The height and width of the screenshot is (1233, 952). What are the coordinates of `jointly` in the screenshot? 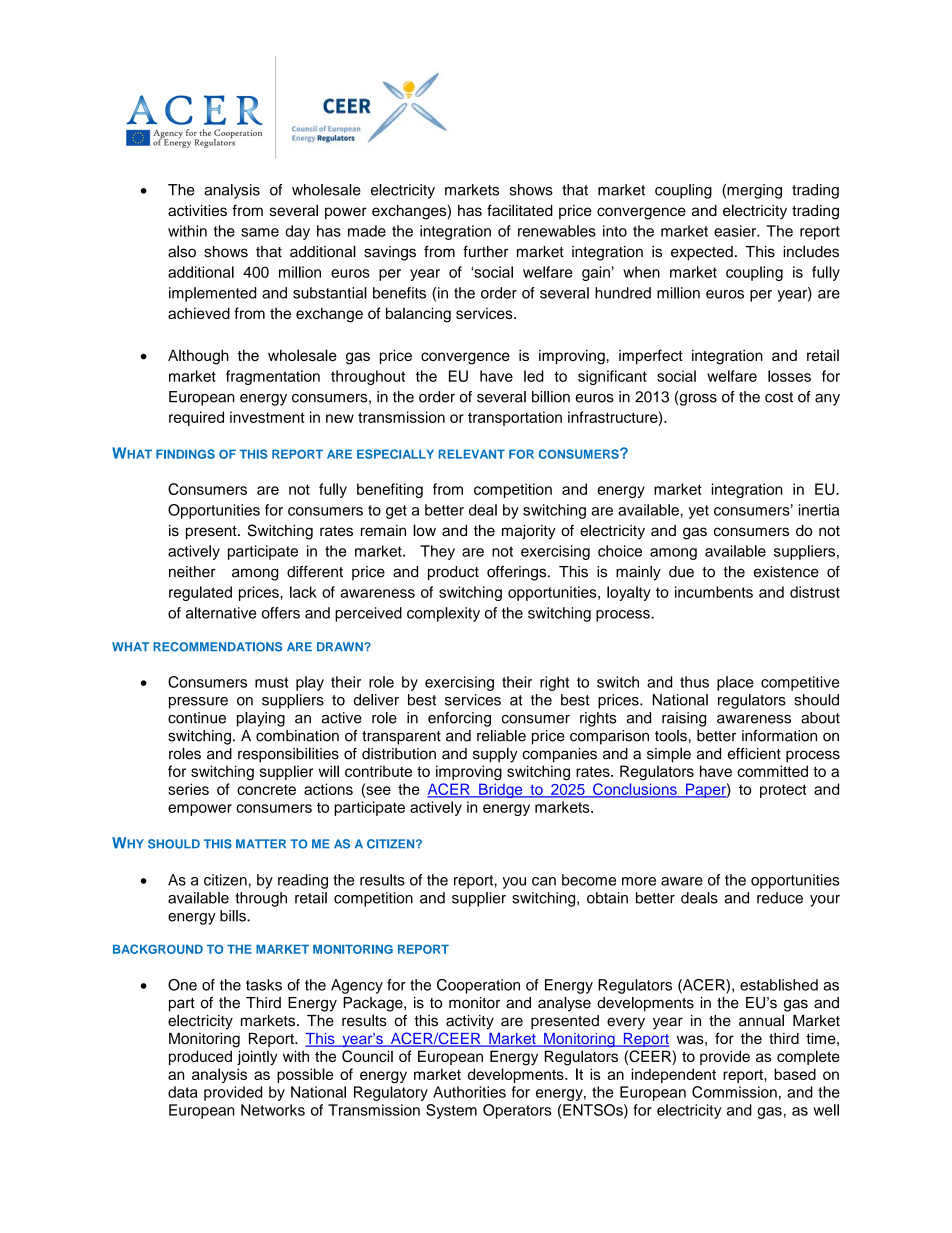 It's located at (257, 1057).
